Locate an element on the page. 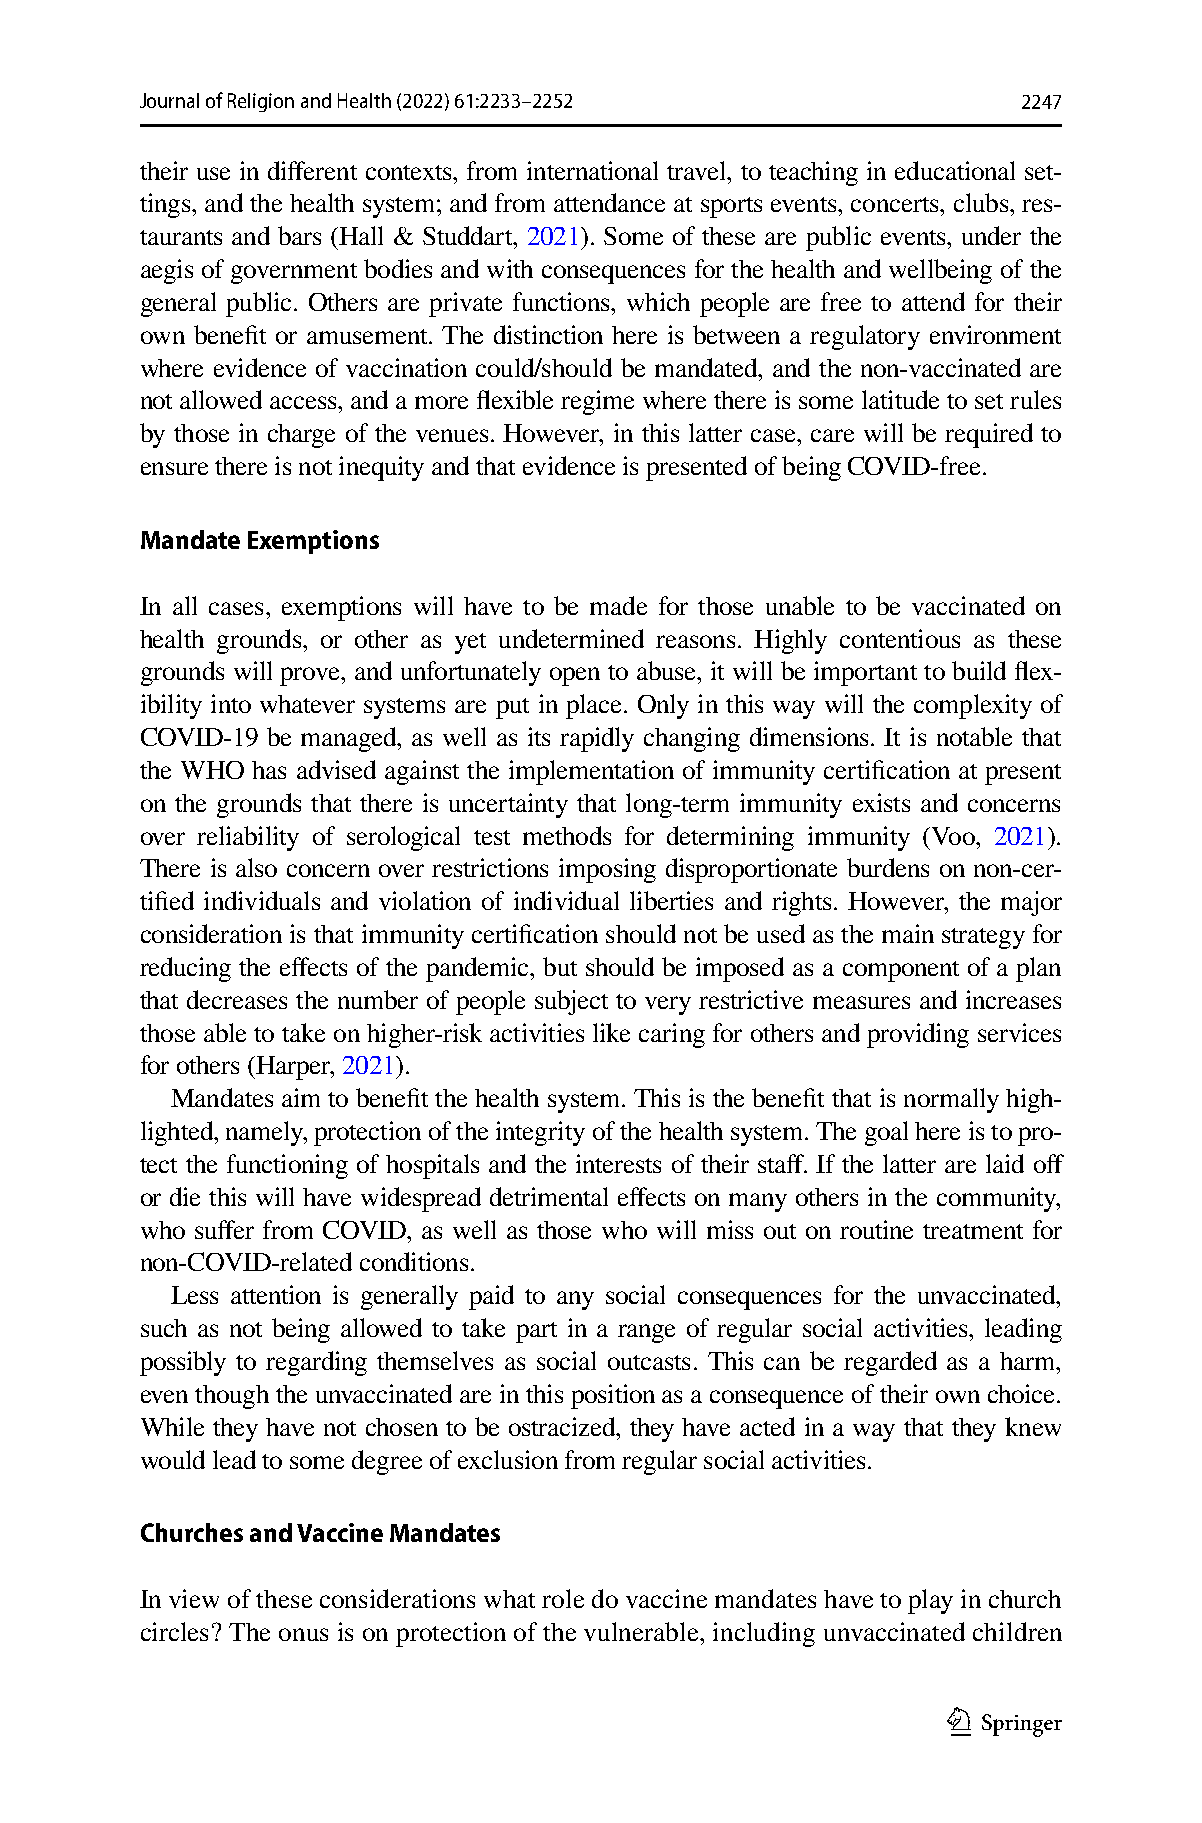 Image resolution: width=1202 pixels, height=1823 pixels. also is located at coordinates (256, 867).
